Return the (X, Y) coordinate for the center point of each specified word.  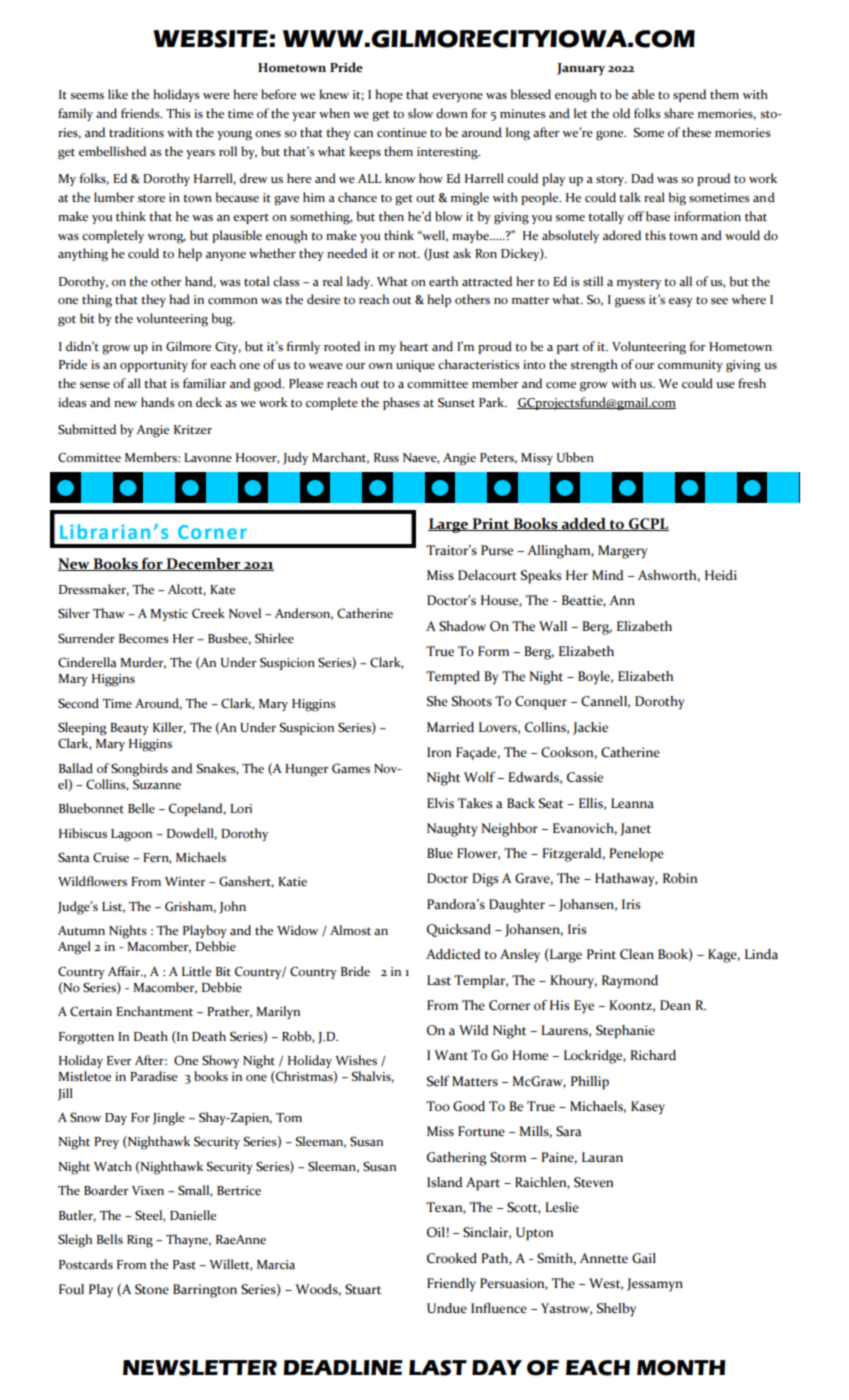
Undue (447, 1308)
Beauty (129, 729)
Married (450, 727)
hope (389, 95)
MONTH (681, 1368)
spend (689, 95)
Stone (152, 1289)
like (118, 94)
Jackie (590, 728)
